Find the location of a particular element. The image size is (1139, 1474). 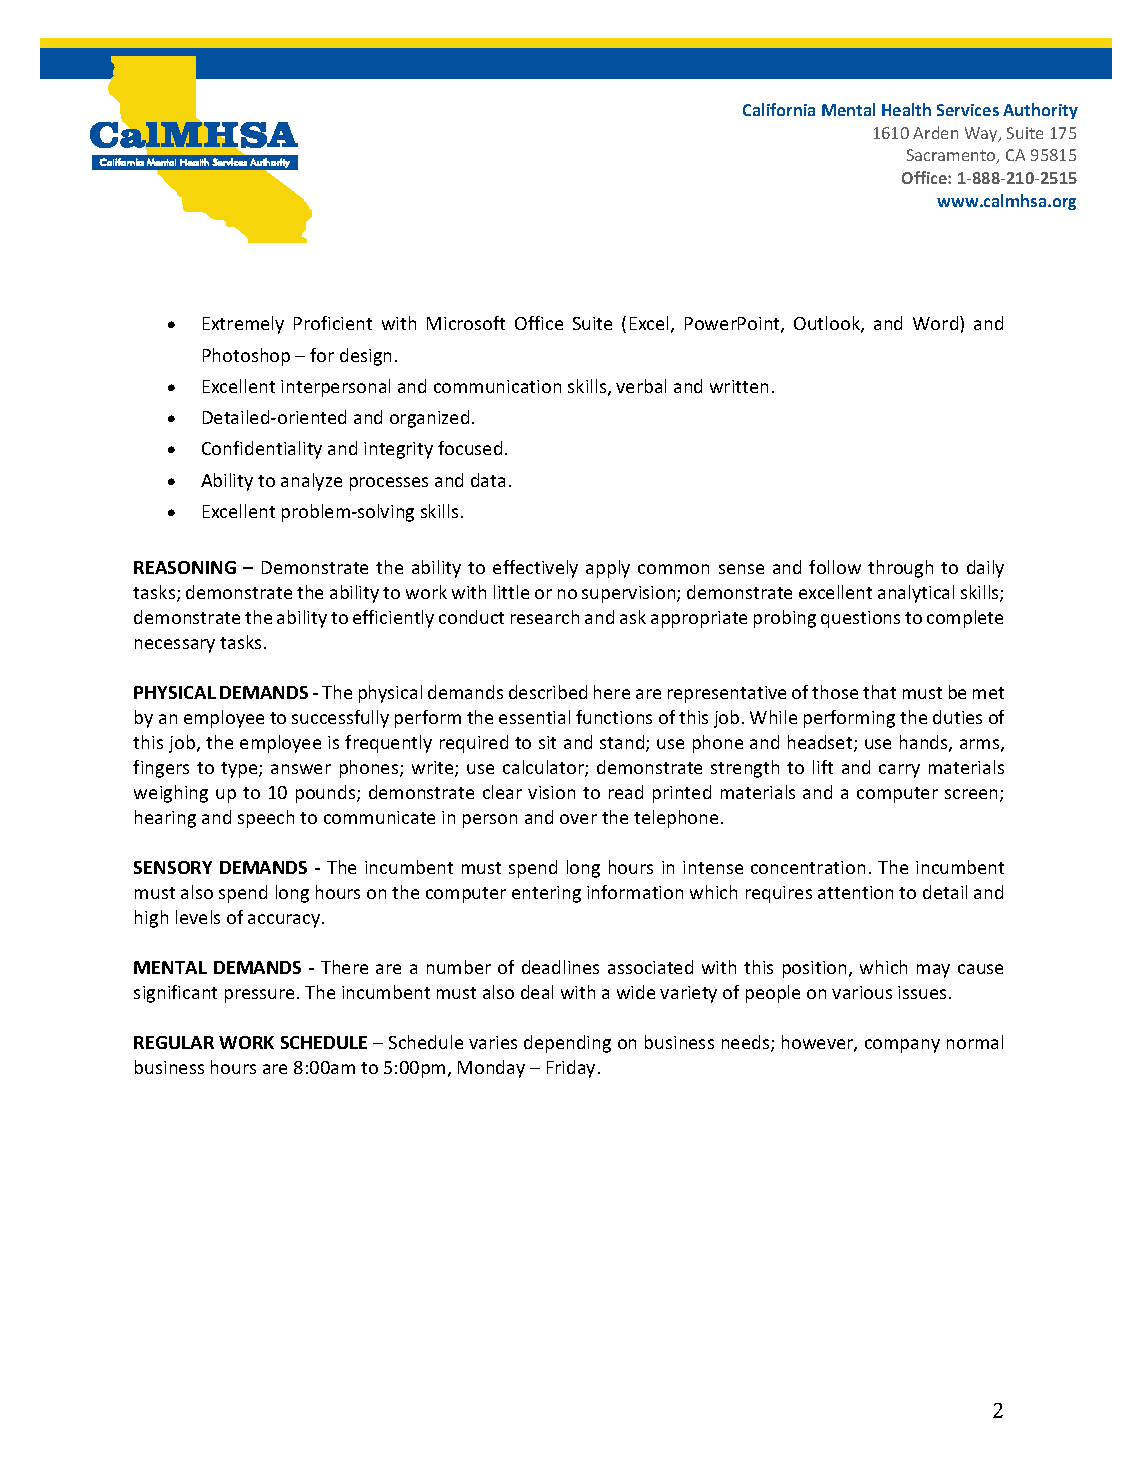

described is located at coordinates (548, 692).
